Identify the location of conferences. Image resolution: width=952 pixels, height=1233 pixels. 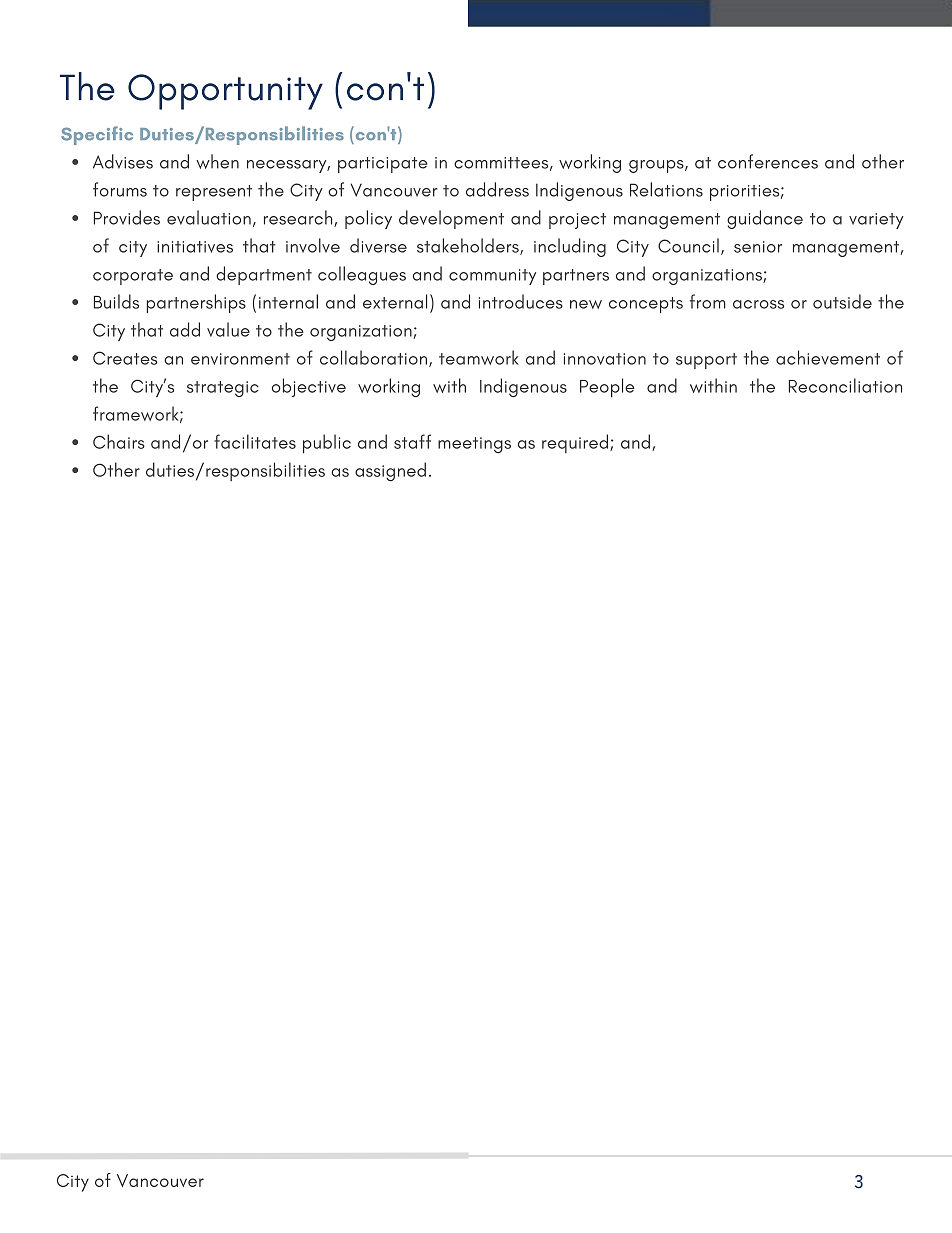
(768, 161).
